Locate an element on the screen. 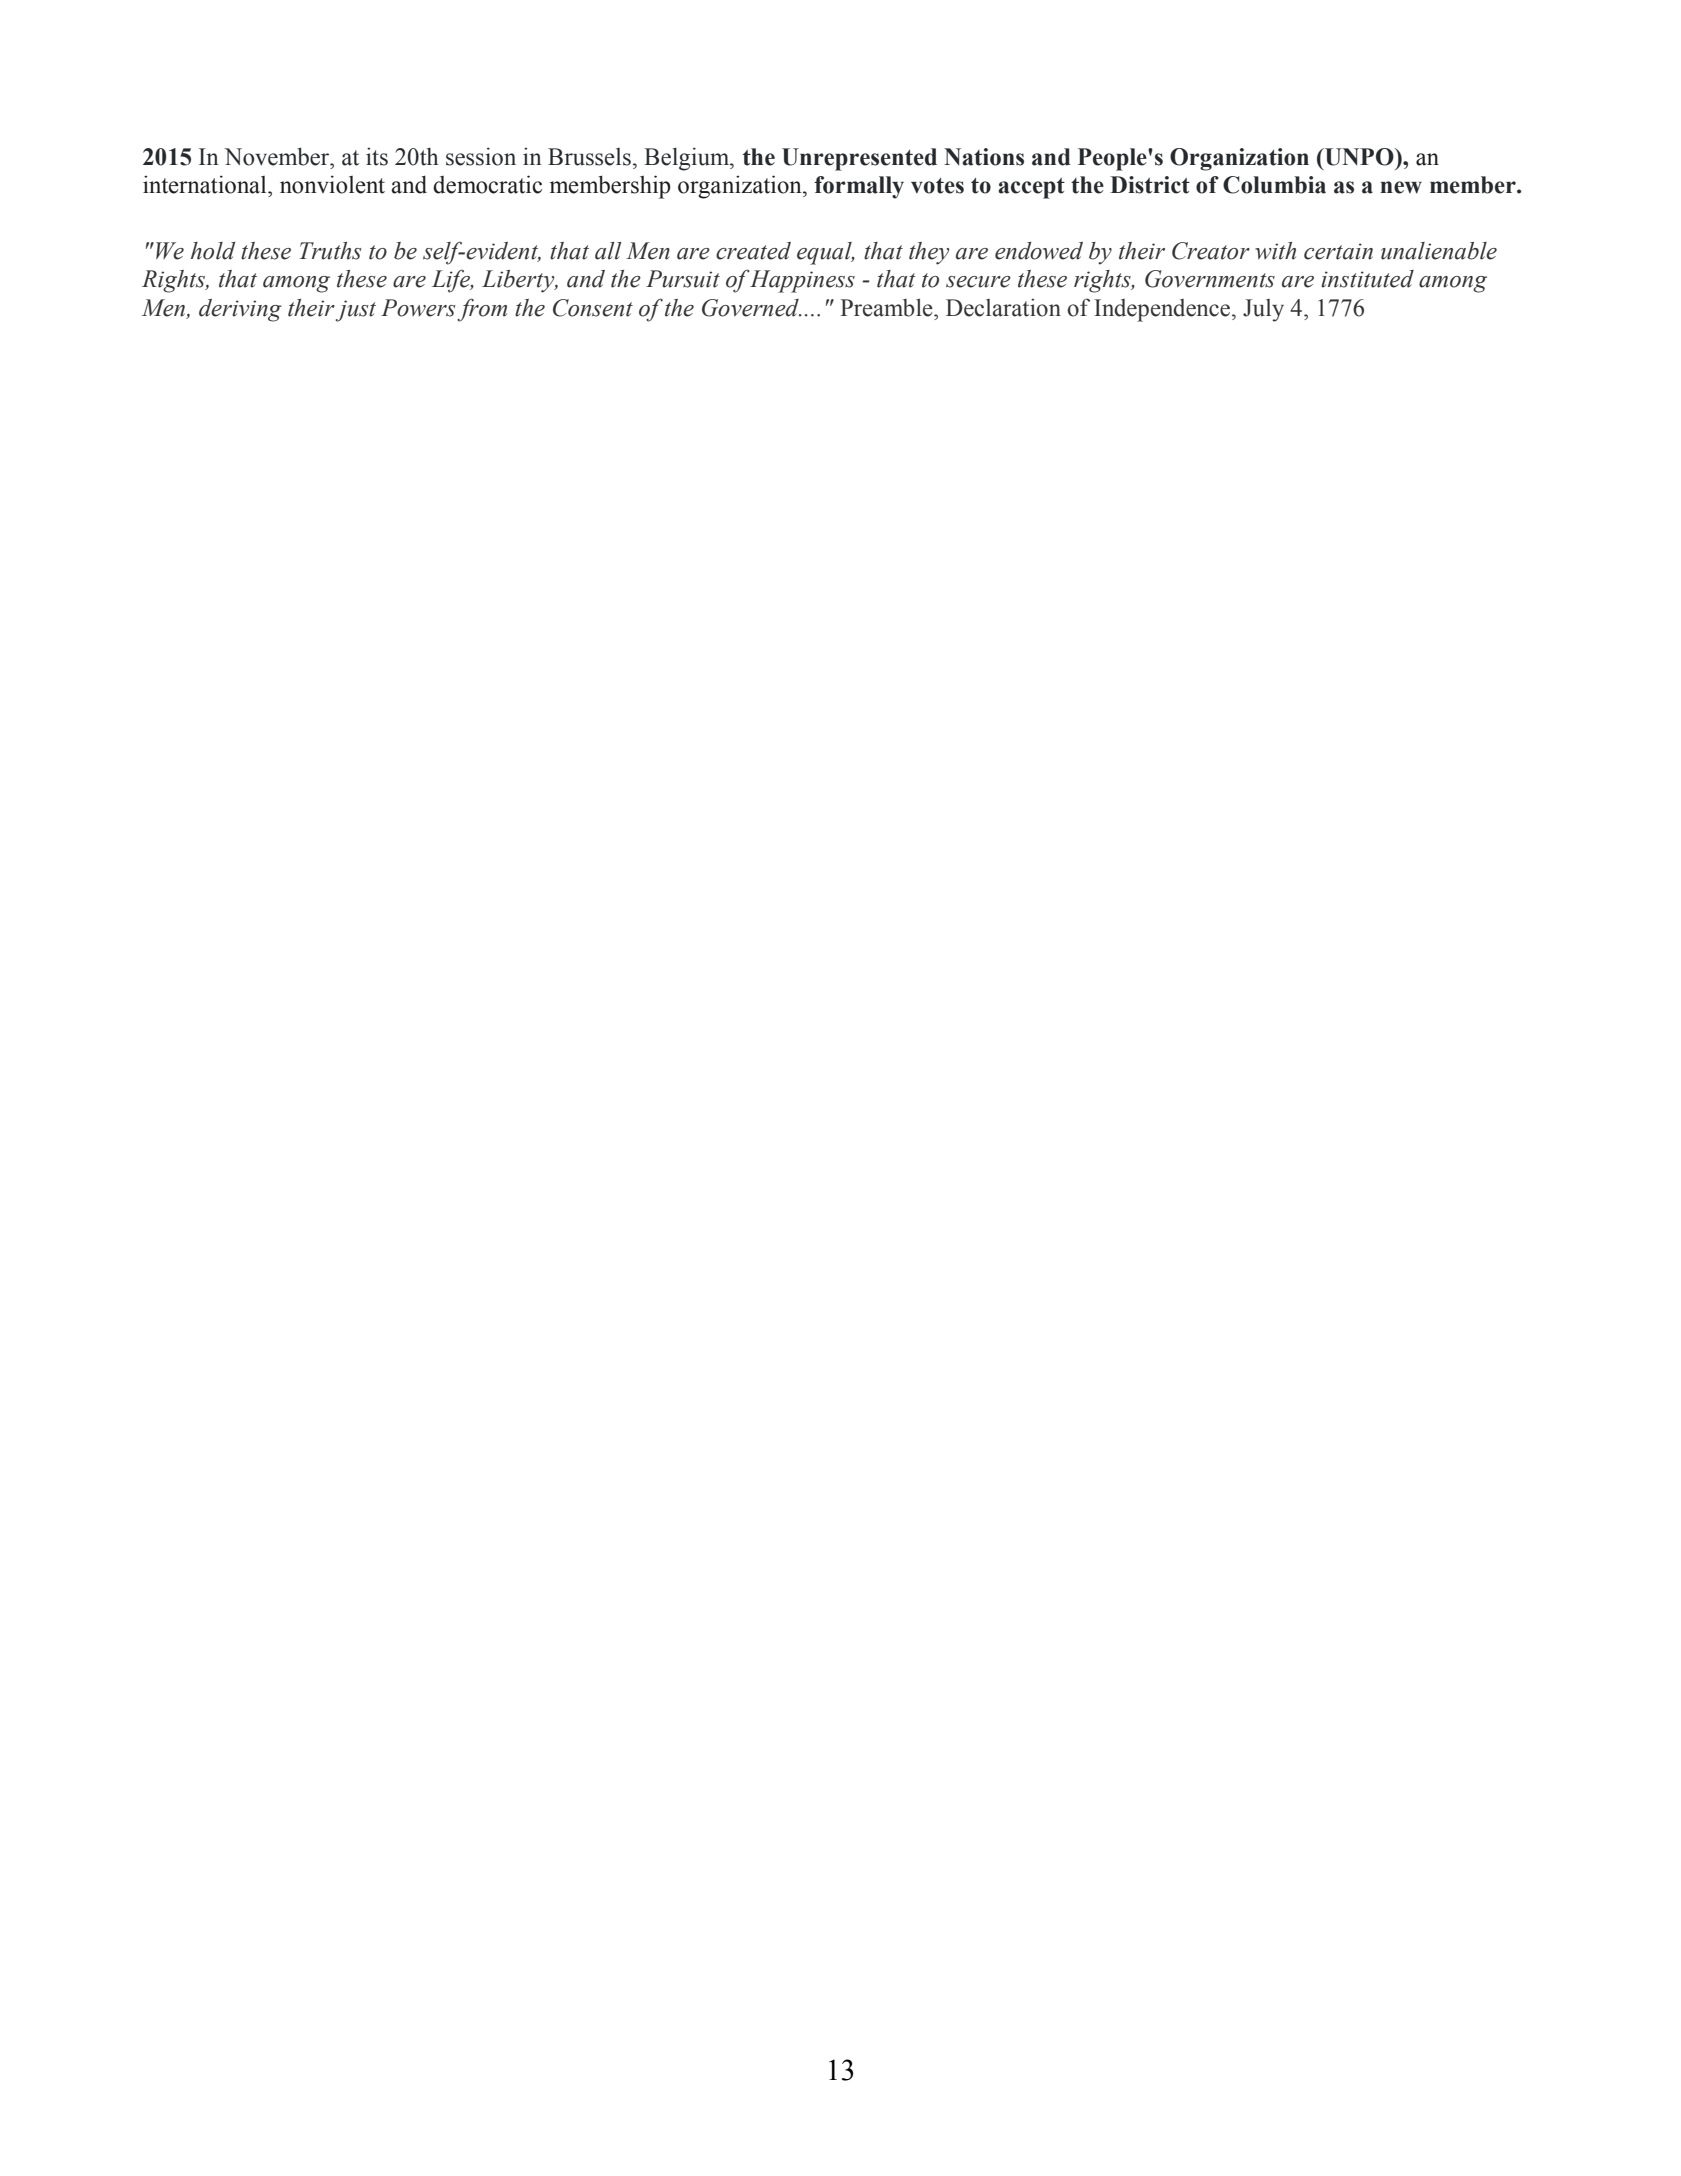 The width and height of the screenshot is (1681, 2176). Powers is located at coordinates (418, 308).
